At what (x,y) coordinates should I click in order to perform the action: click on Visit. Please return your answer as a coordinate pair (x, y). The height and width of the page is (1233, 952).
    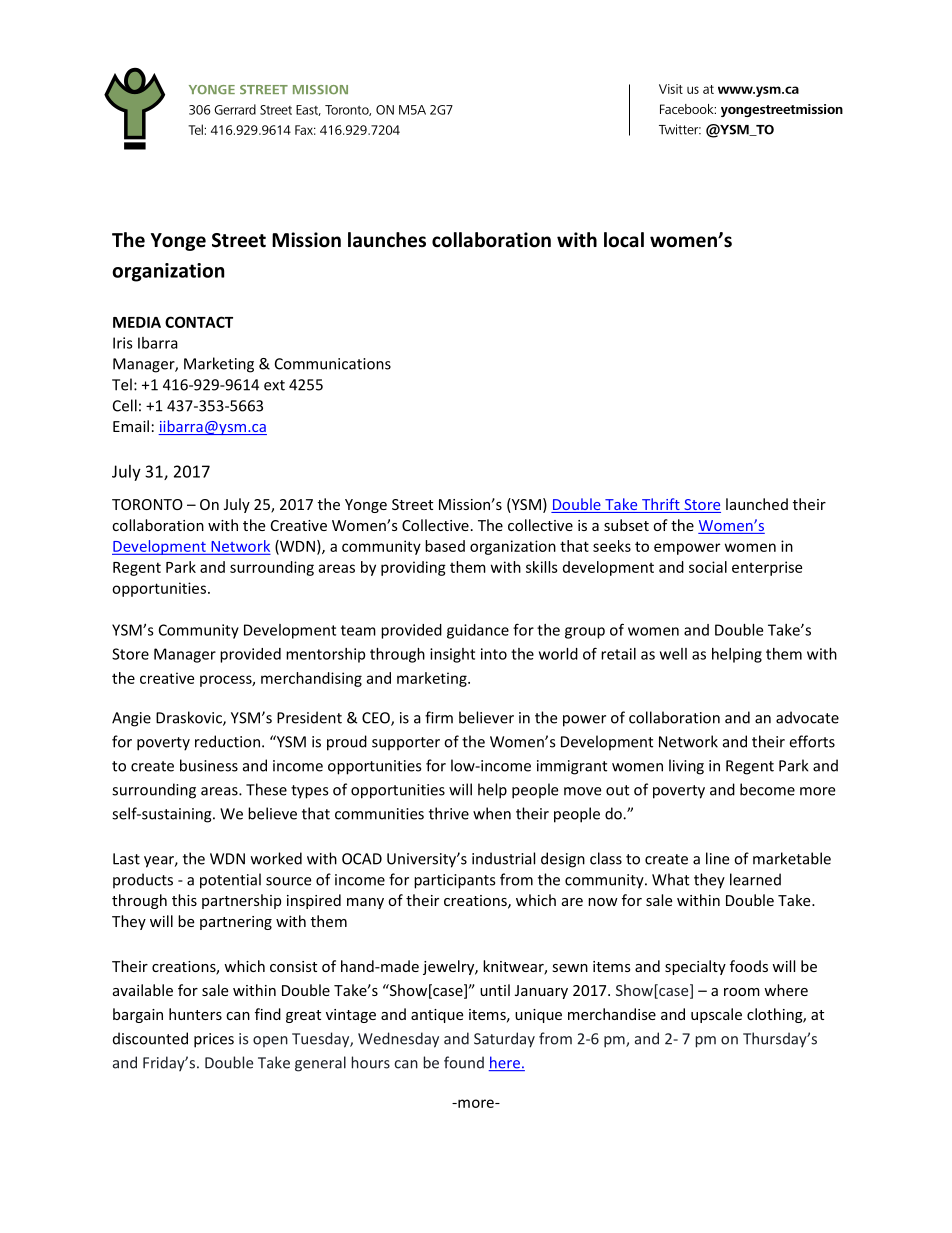
    Looking at the image, I should click on (671, 89).
